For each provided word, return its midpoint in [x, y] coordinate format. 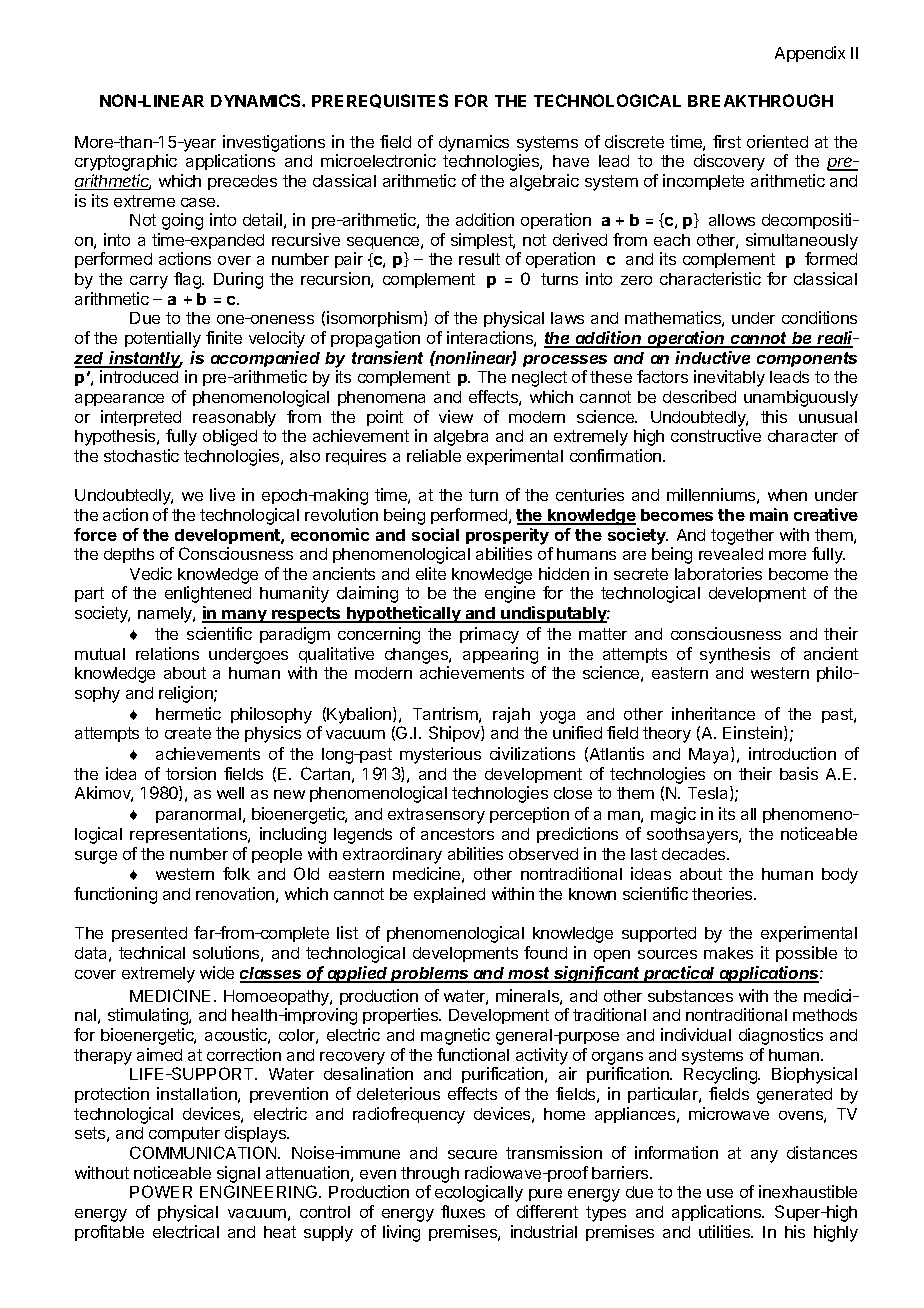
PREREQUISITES [380, 101]
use [720, 1193]
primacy [489, 635]
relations [167, 653]
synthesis [735, 655]
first [727, 141]
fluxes [463, 1211]
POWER [161, 1191]
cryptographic [126, 162]
